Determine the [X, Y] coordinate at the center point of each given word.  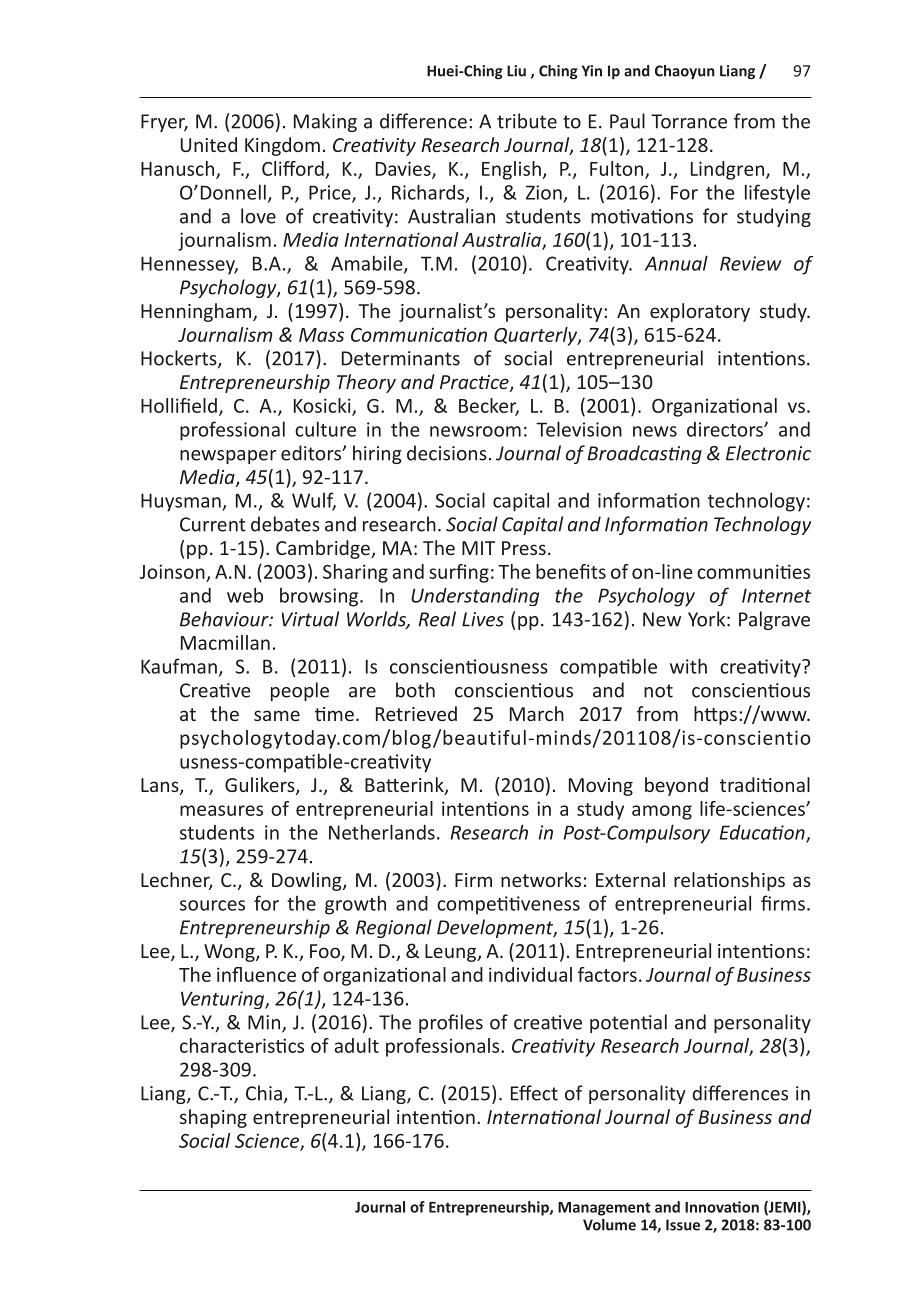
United [209, 144]
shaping [213, 1118]
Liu [516, 71]
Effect [534, 1093]
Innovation [722, 1207]
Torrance [689, 121]
